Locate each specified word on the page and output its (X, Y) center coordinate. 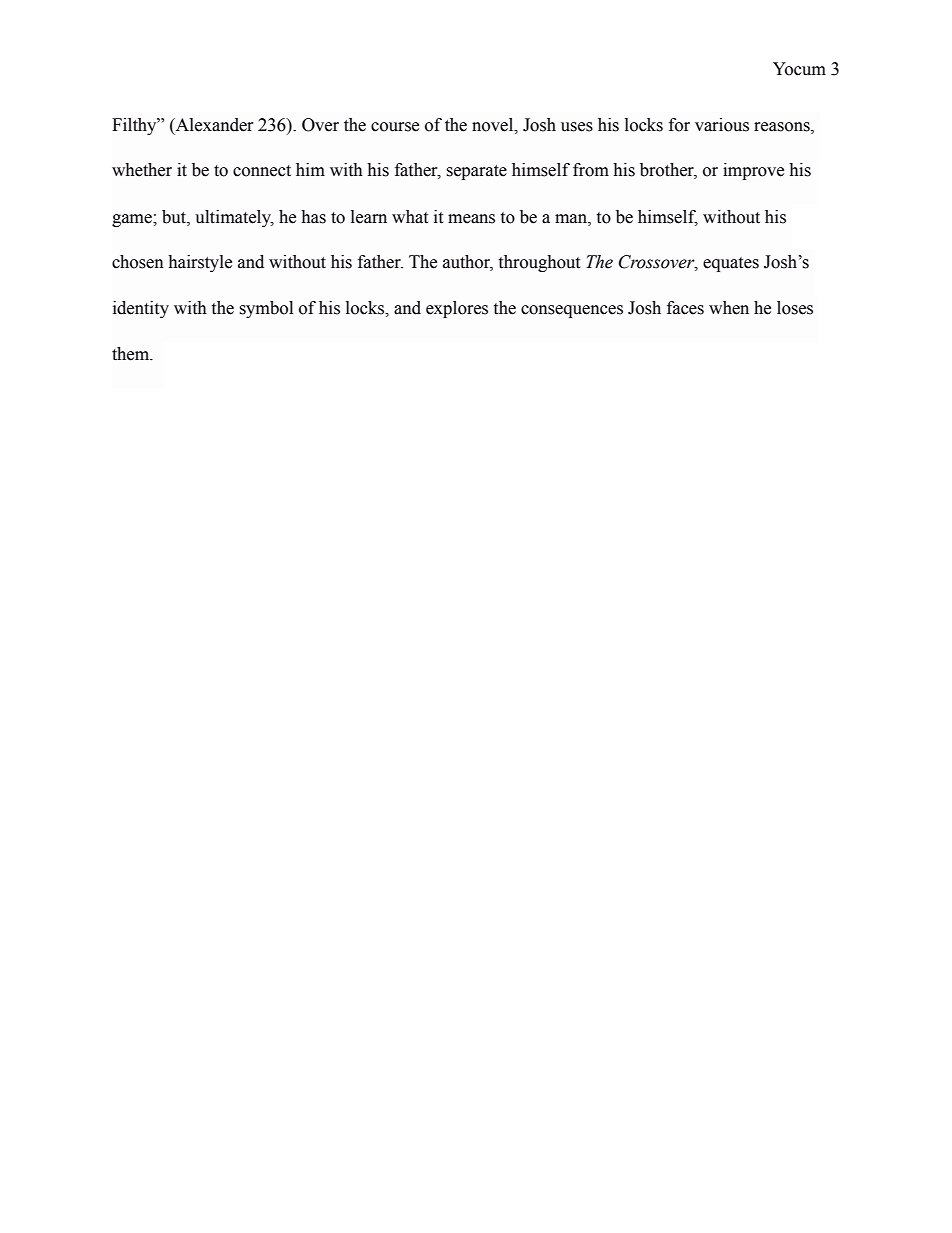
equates (731, 264)
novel (494, 125)
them (132, 354)
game (133, 220)
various (722, 125)
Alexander (213, 125)
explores (457, 309)
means (471, 219)
